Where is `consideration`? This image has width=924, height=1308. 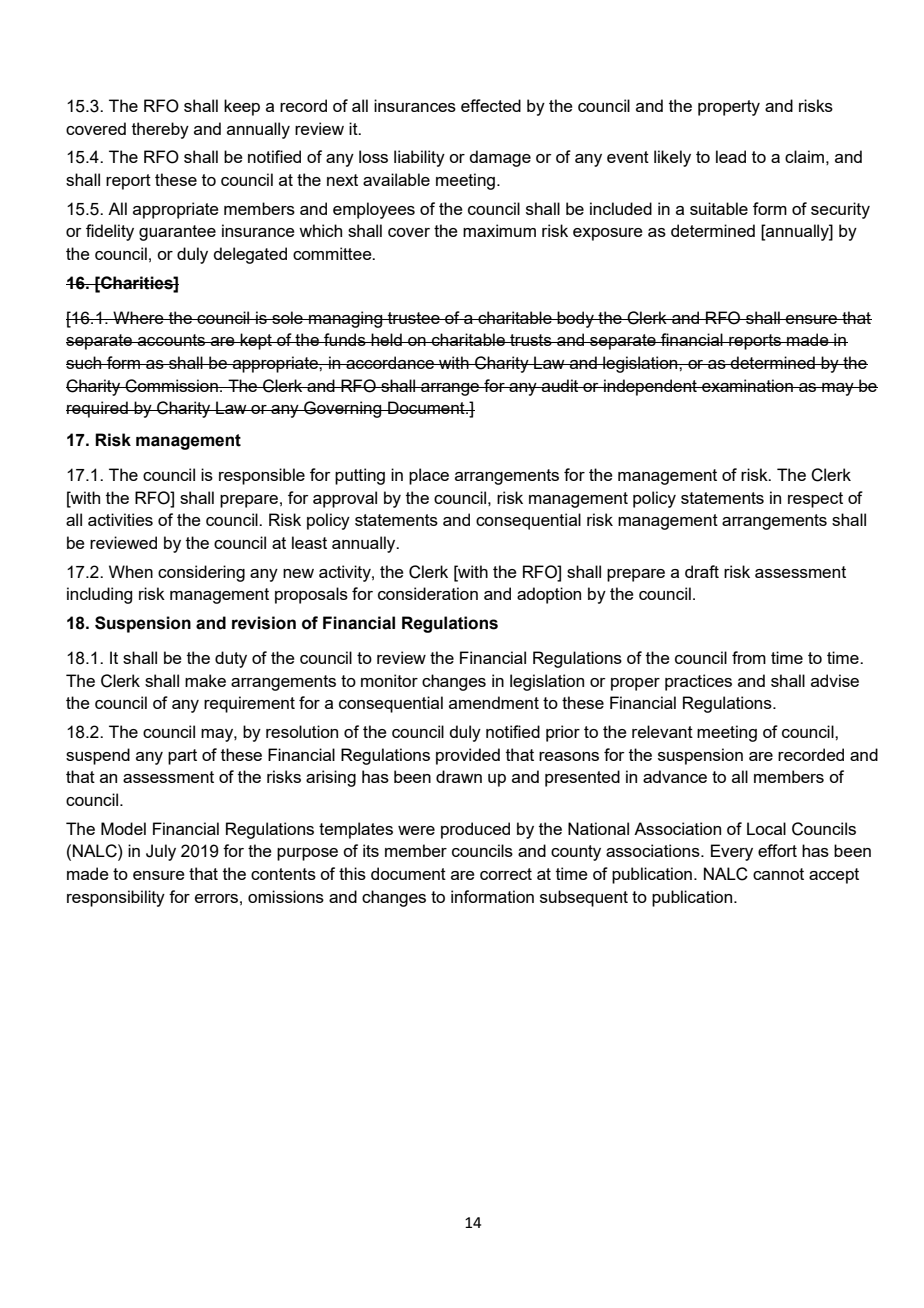
consideration is located at coordinates (428, 593).
